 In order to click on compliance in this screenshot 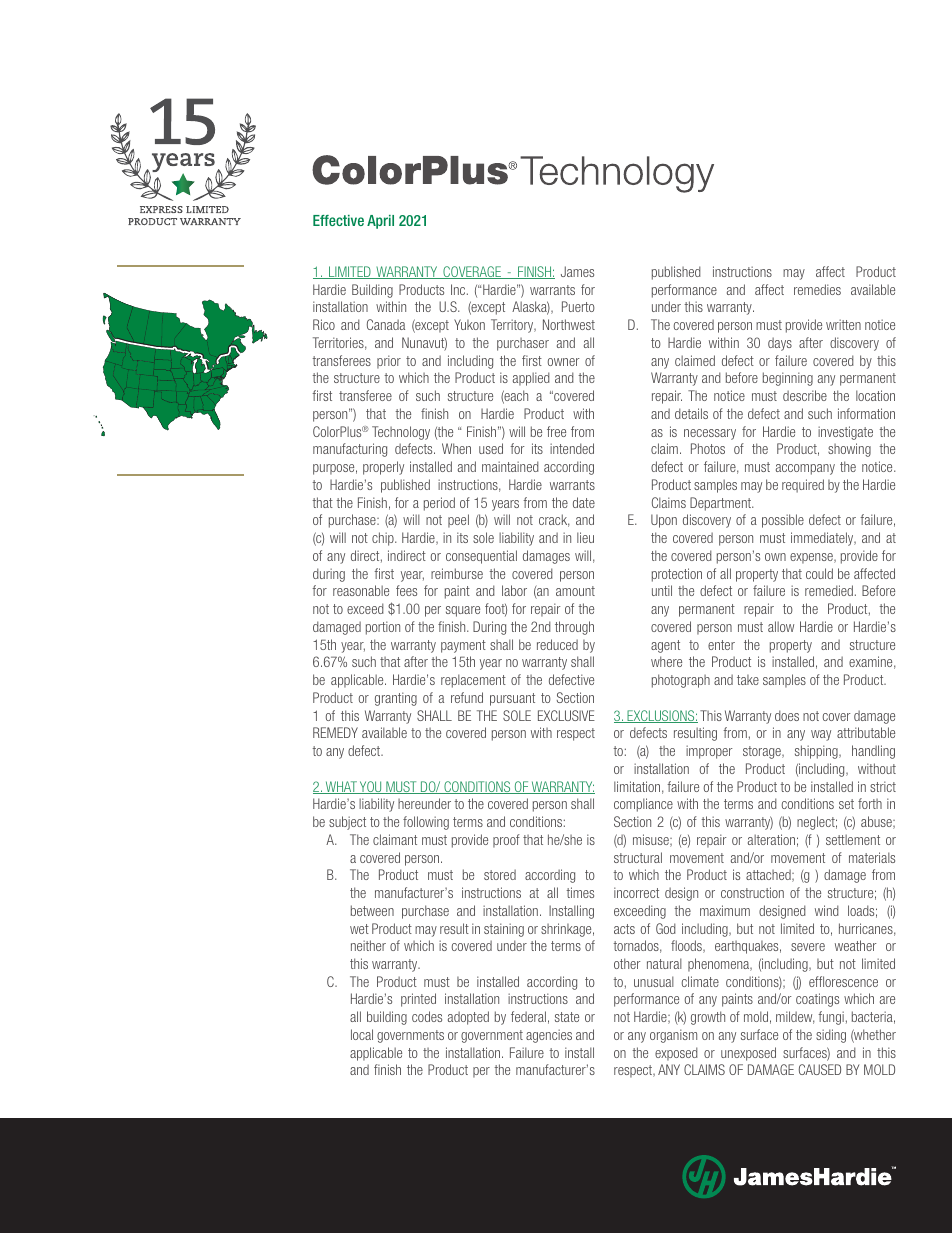, I will do `click(643, 805)`.
